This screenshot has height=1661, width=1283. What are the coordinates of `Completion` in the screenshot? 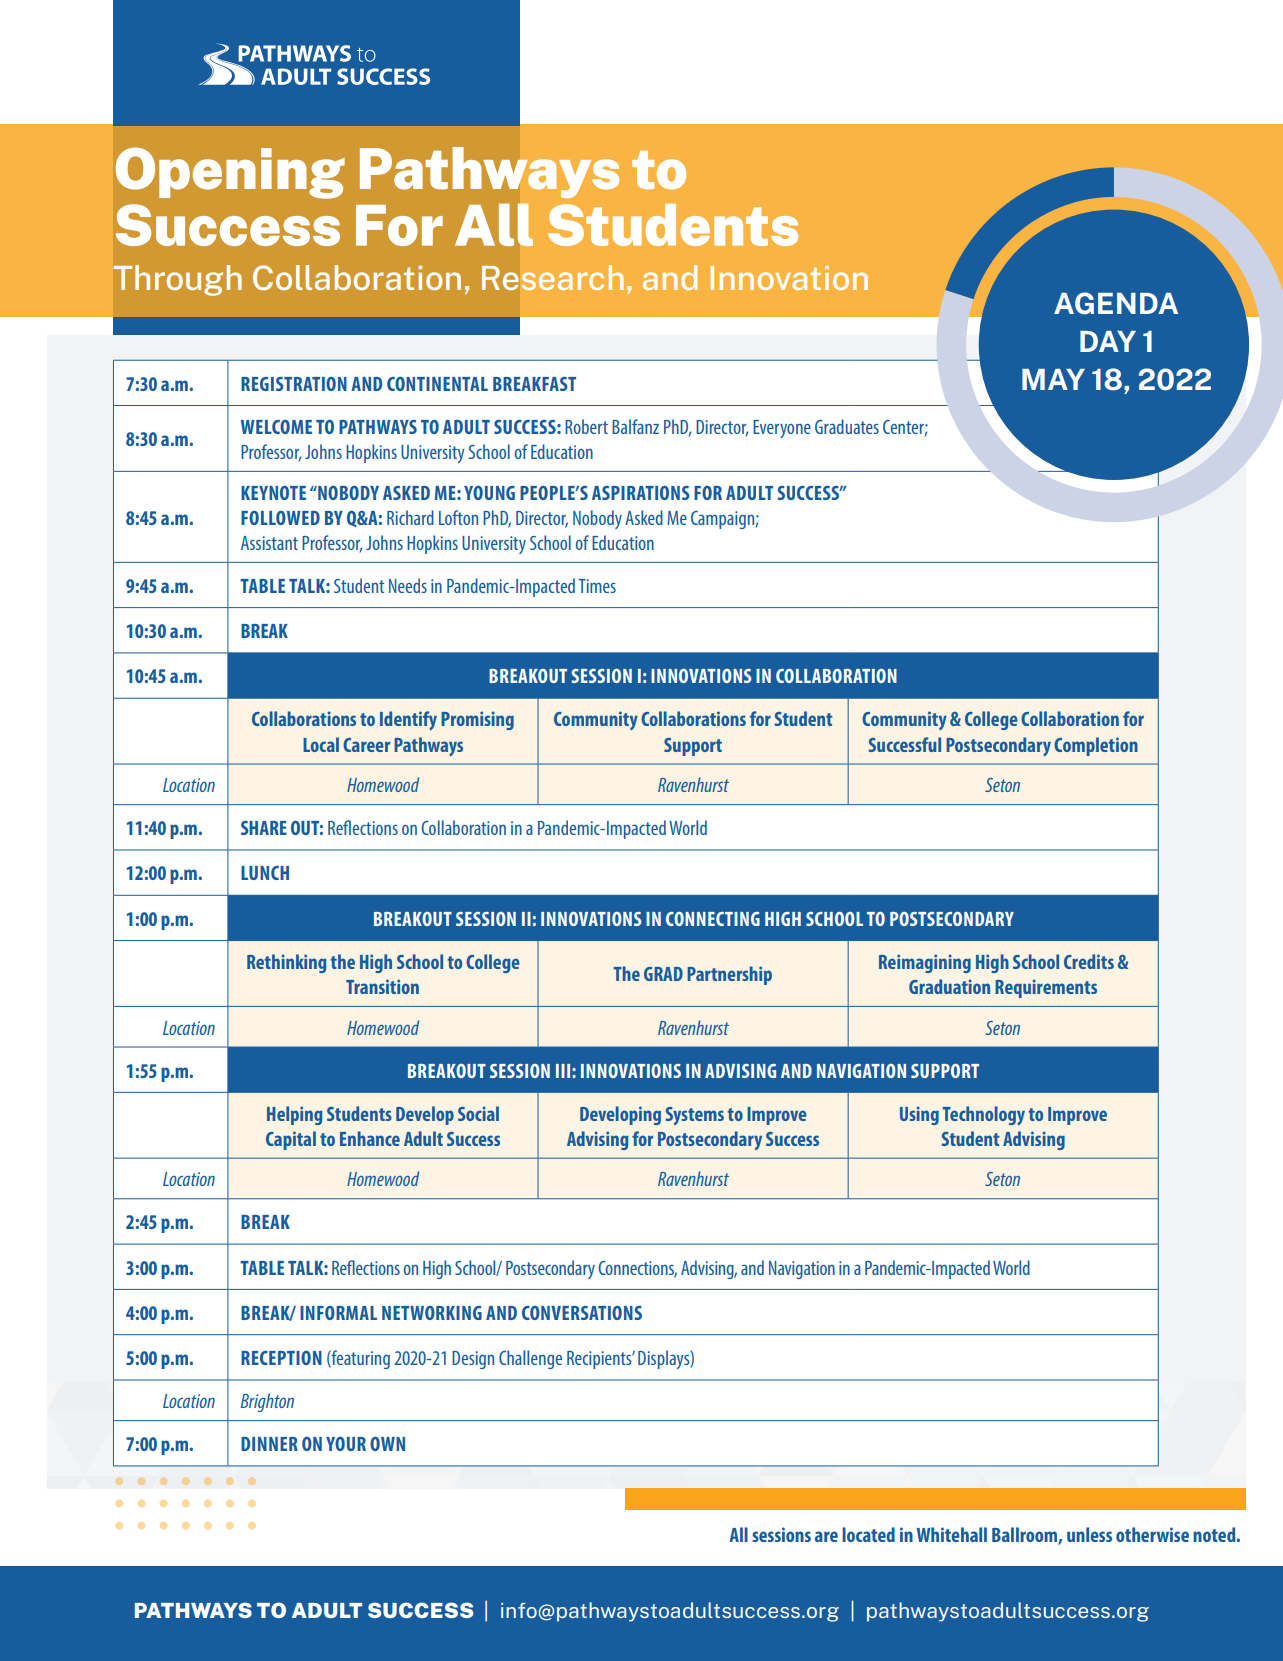 It's located at (1096, 746).
